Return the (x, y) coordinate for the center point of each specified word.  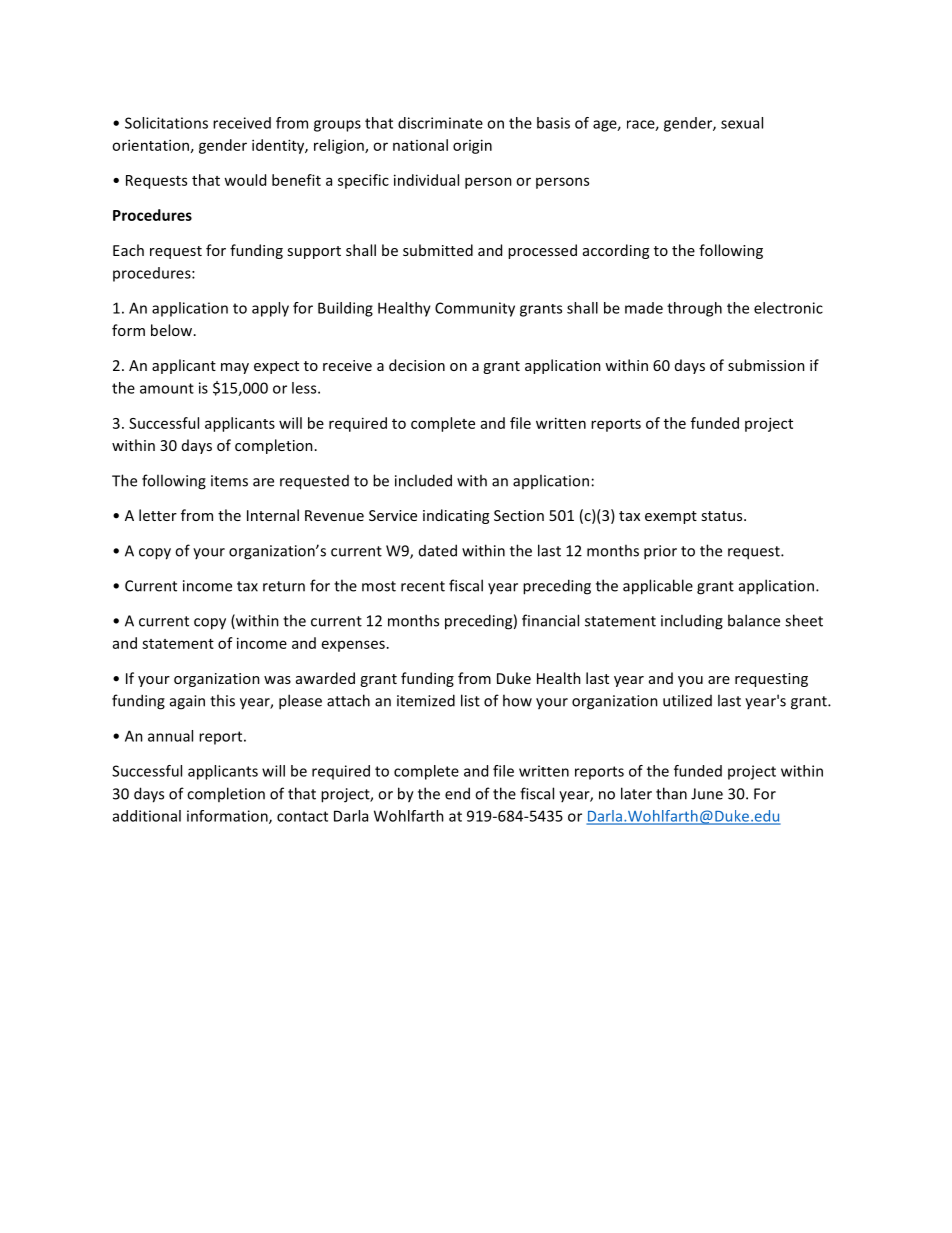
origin (472, 146)
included (423, 480)
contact (302, 816)
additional (147, 816)
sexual (742, 123)
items (229, 481)
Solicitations (166, 123)
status (723, 516)
